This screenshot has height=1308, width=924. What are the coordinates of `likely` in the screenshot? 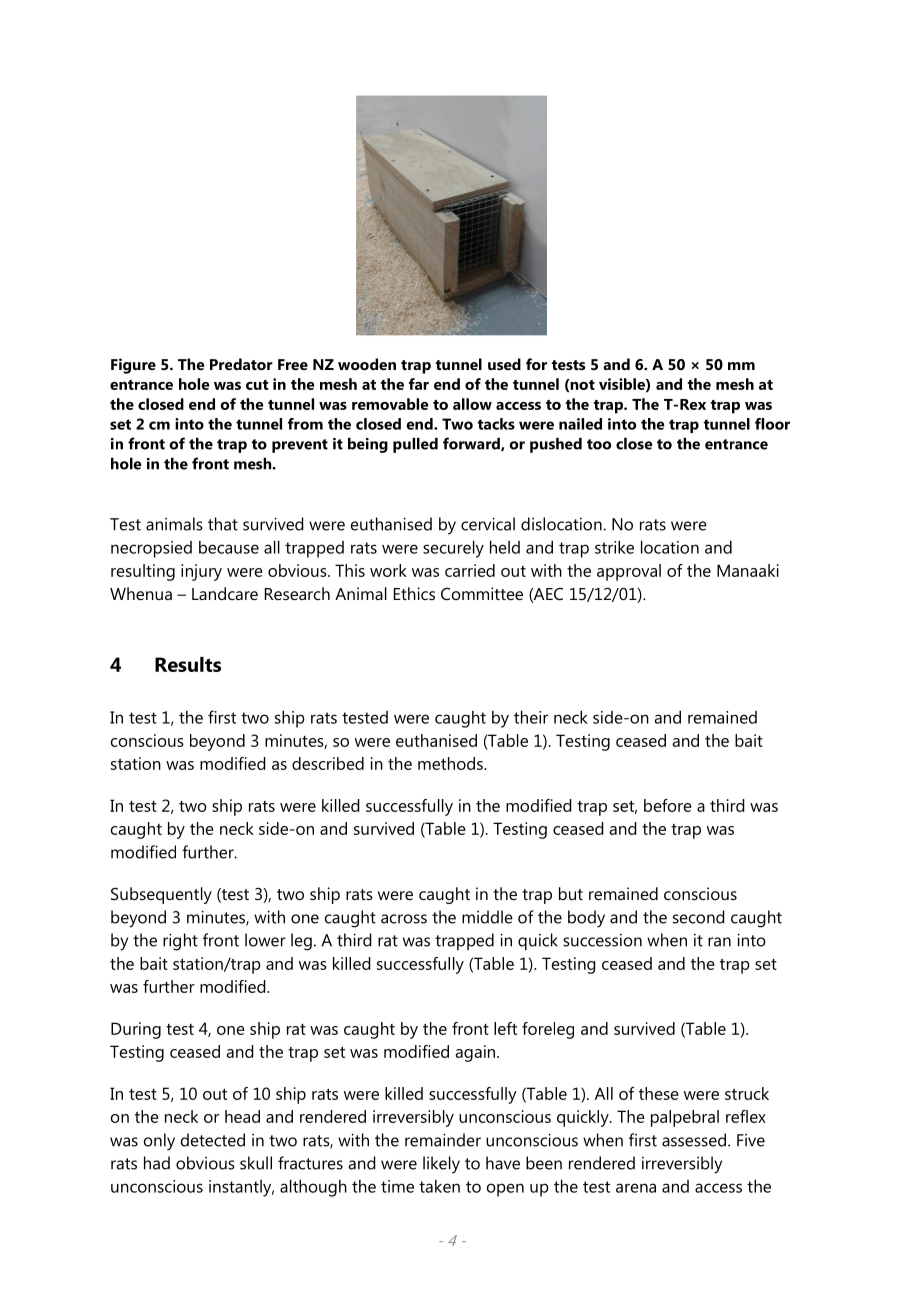 It's located at (441, 1165).
